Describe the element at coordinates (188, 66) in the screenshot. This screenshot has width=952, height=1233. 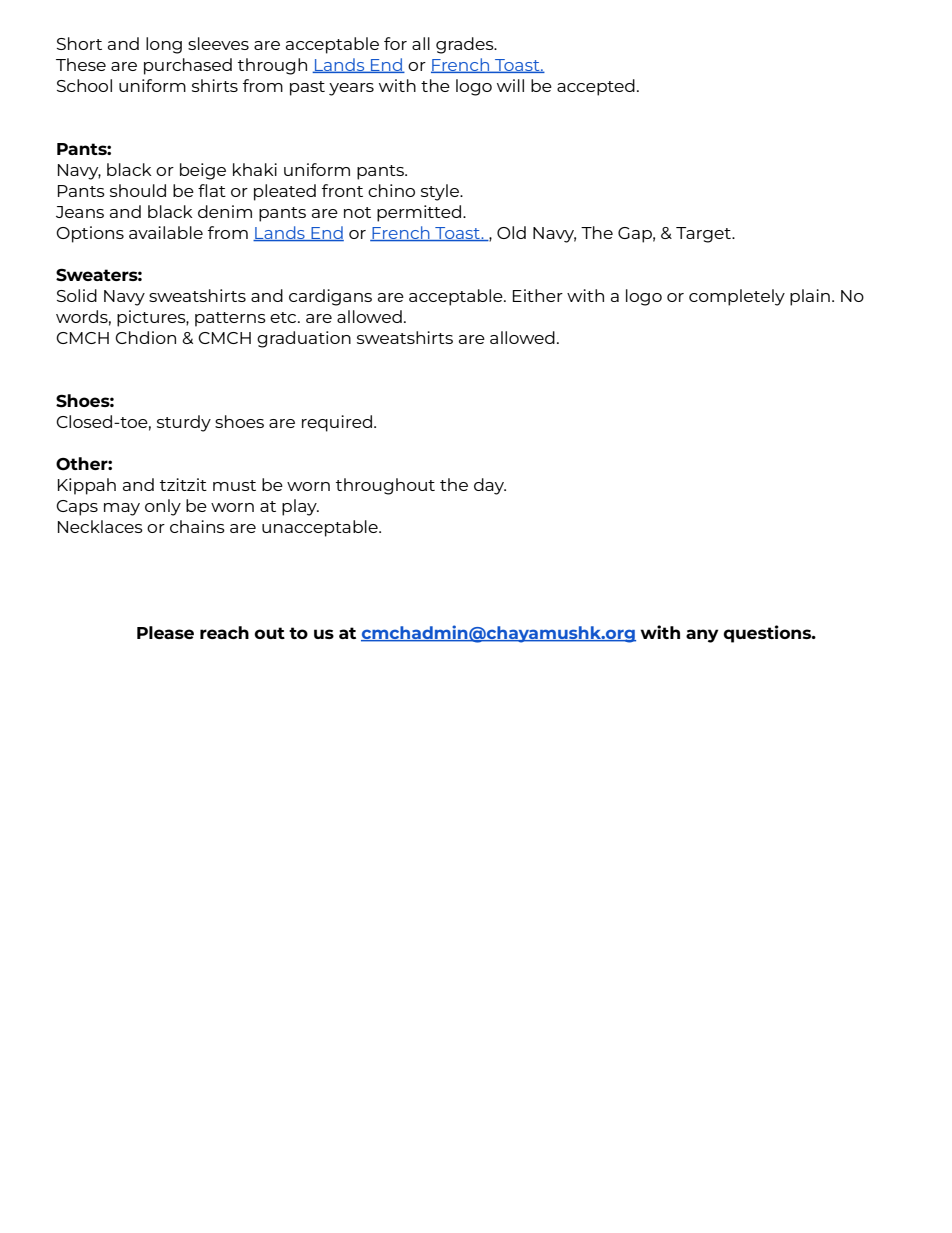
I see `purchased` at that location.
